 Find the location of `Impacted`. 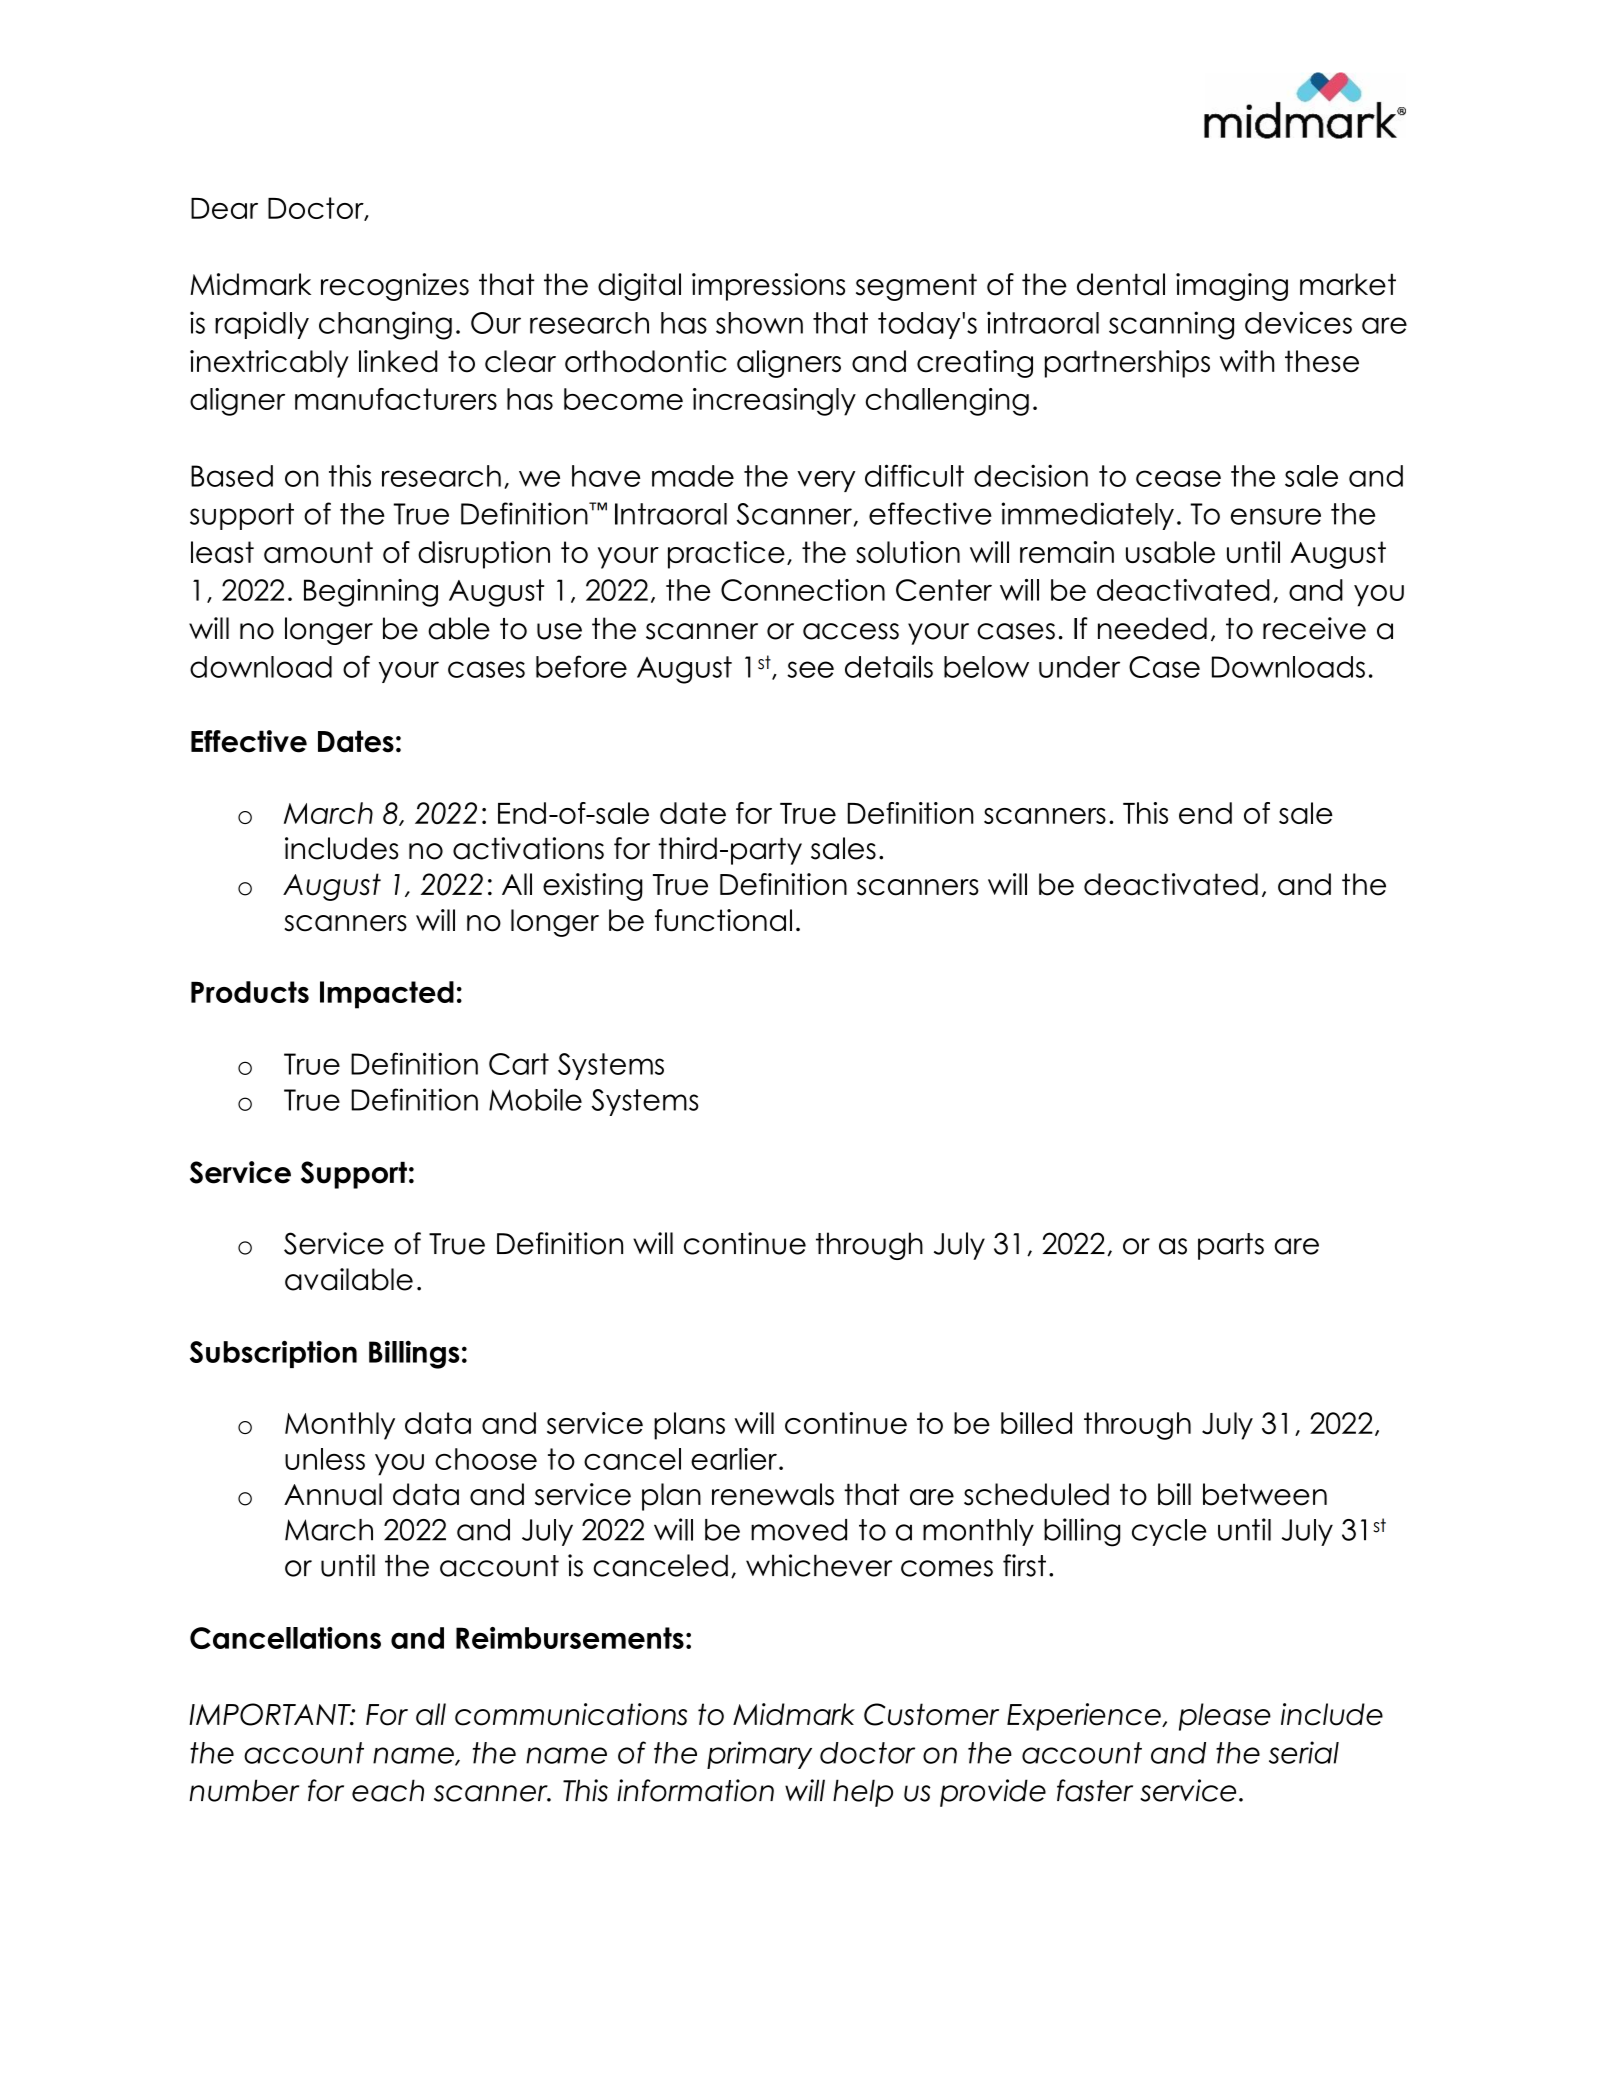

Impacted is located at coordinates (387, 995).
